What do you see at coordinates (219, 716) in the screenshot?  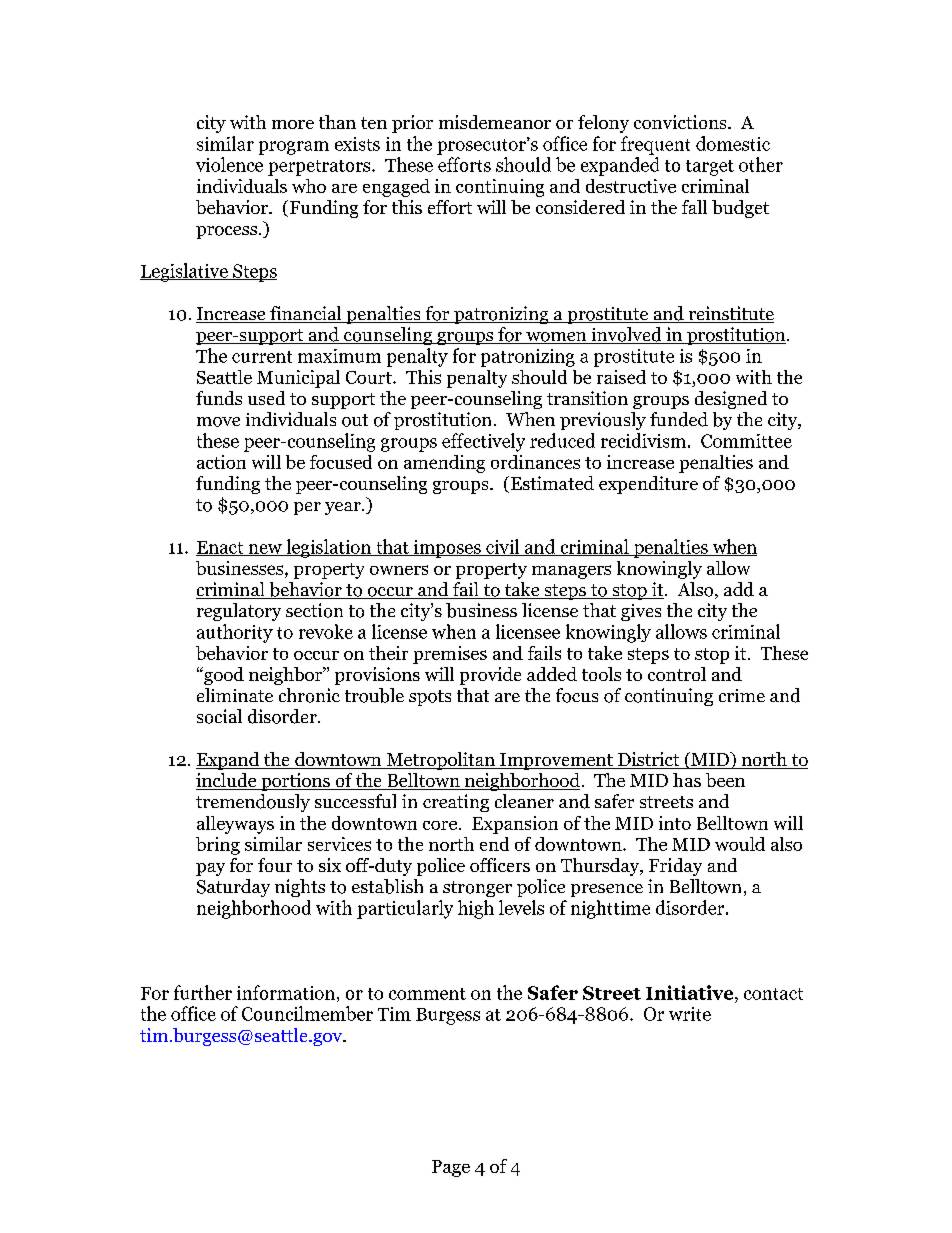 I see `social` at bounding box center [219, 716].
